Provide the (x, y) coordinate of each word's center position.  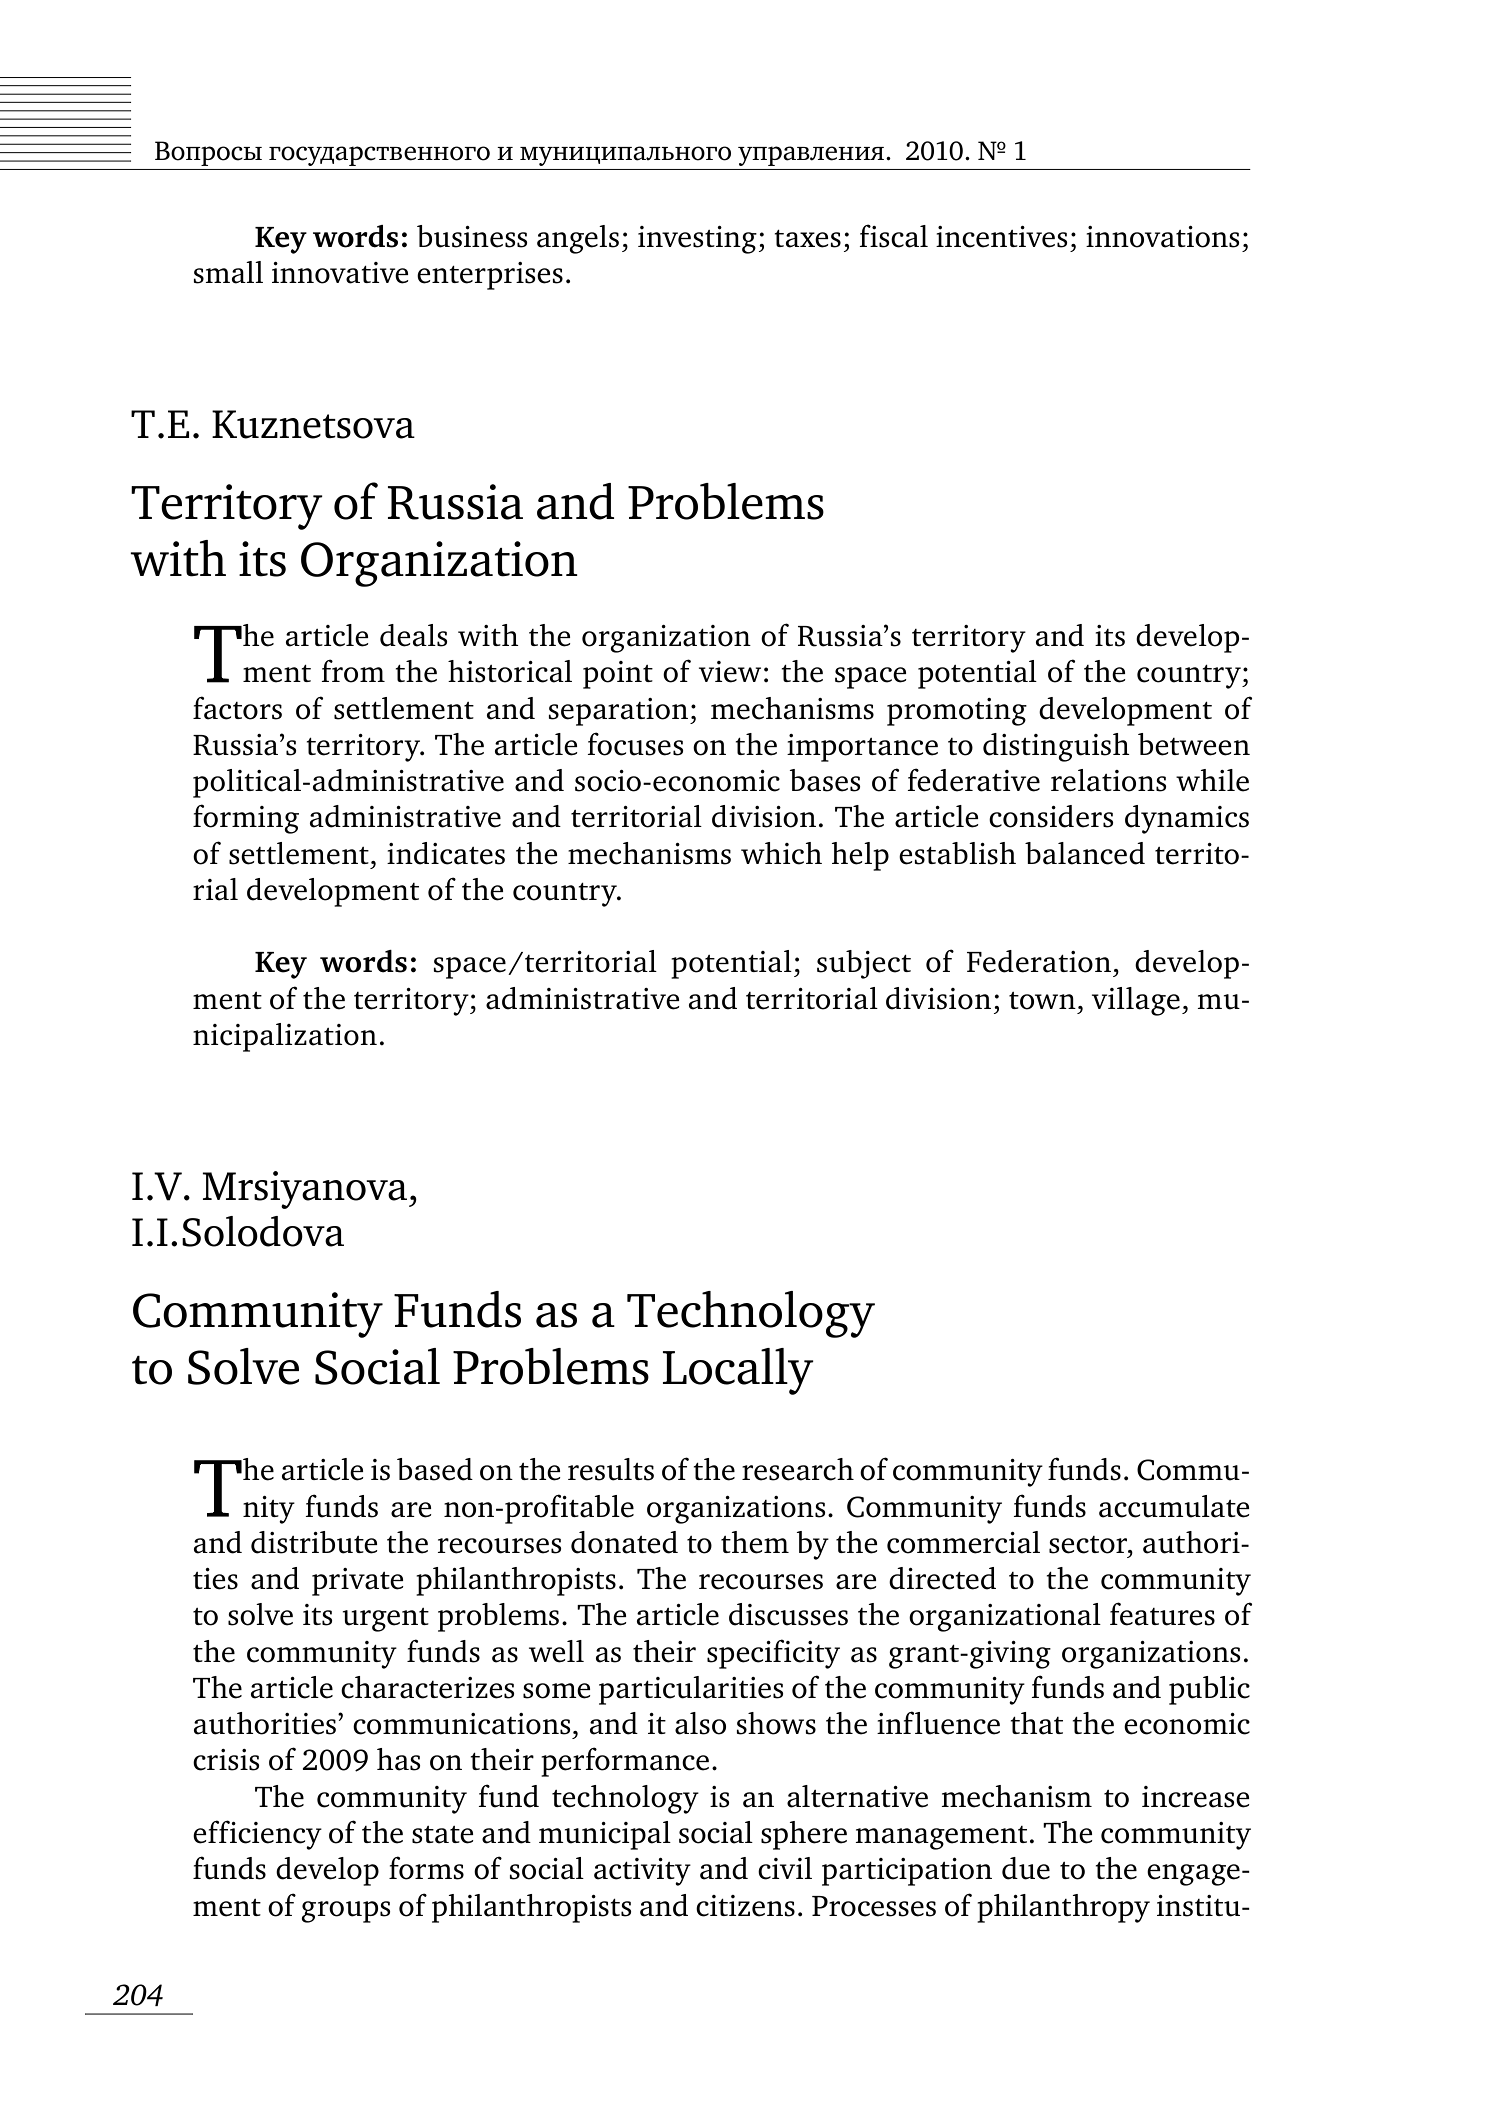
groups (346, 1912)
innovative (340, 273)
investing (697, 240)
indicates (446, 853)
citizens (745, 1906)
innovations (1163, 237)
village (1136, 1001)
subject (864, 964)
